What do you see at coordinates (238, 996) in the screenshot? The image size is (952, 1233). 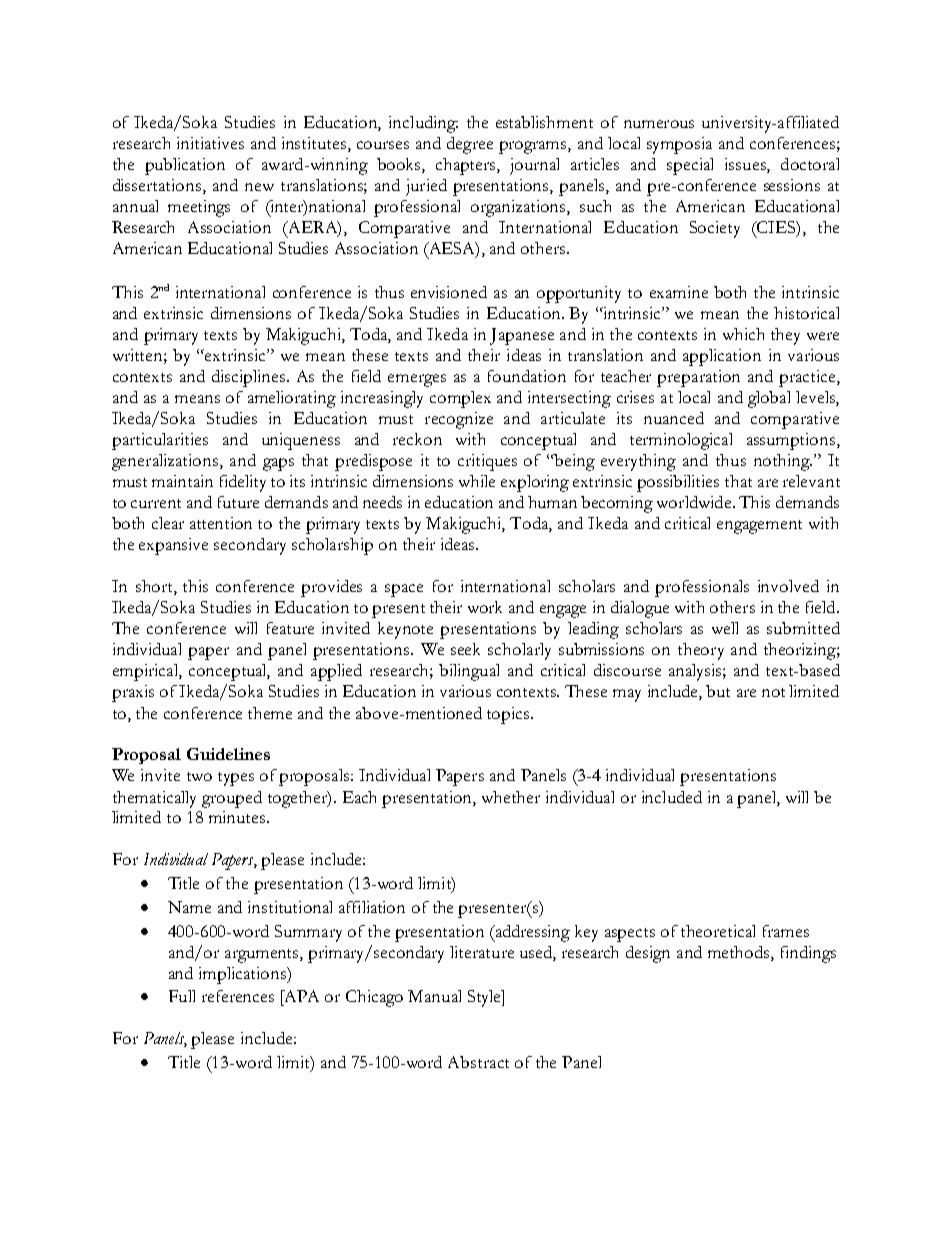 I see `references` at bounding box center [238, 996].
